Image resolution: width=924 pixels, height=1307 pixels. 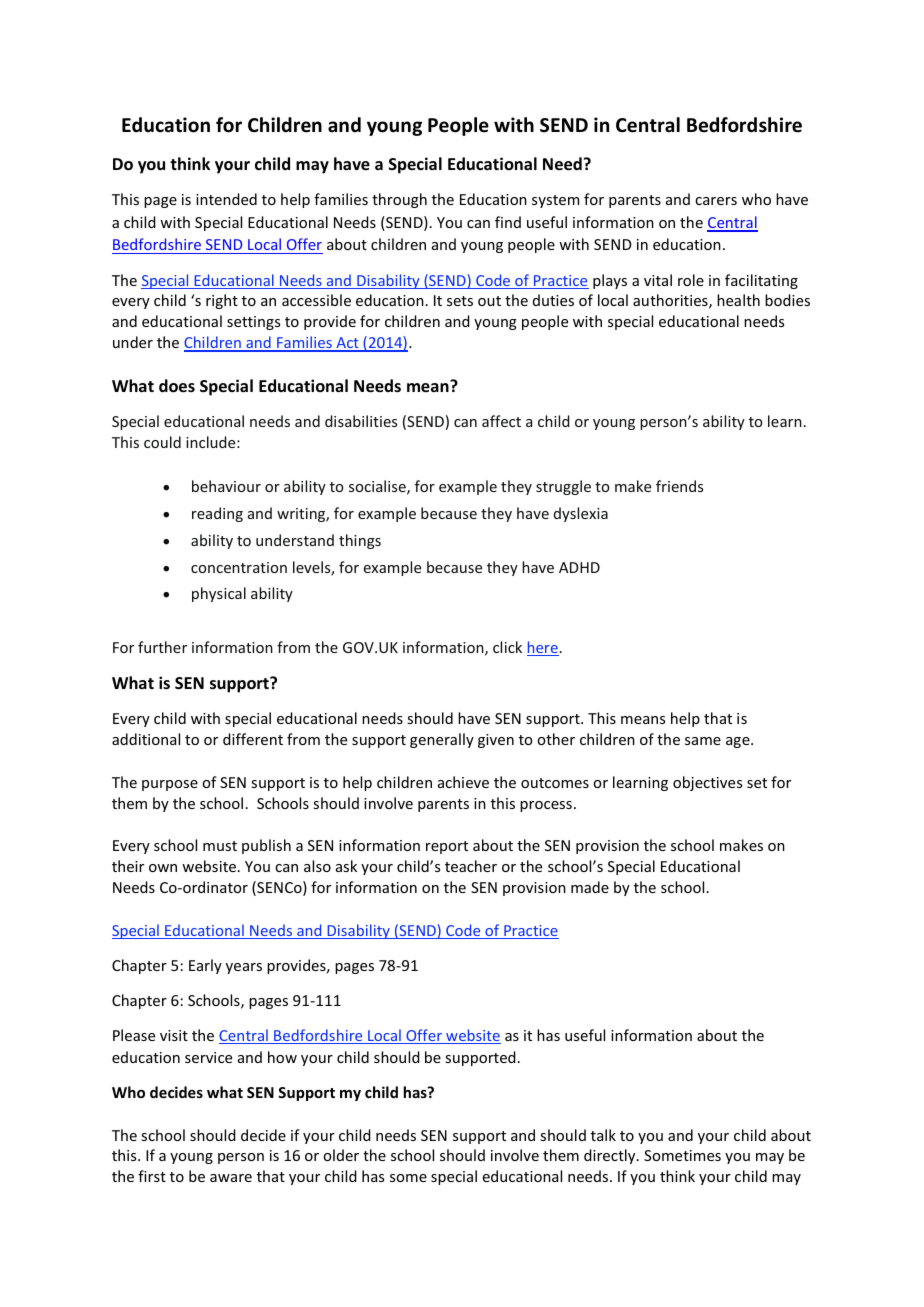 What do you see at coordinates (231, 1178) in the screenshot?
I see `aware` at bounding box center [231, 1178].
